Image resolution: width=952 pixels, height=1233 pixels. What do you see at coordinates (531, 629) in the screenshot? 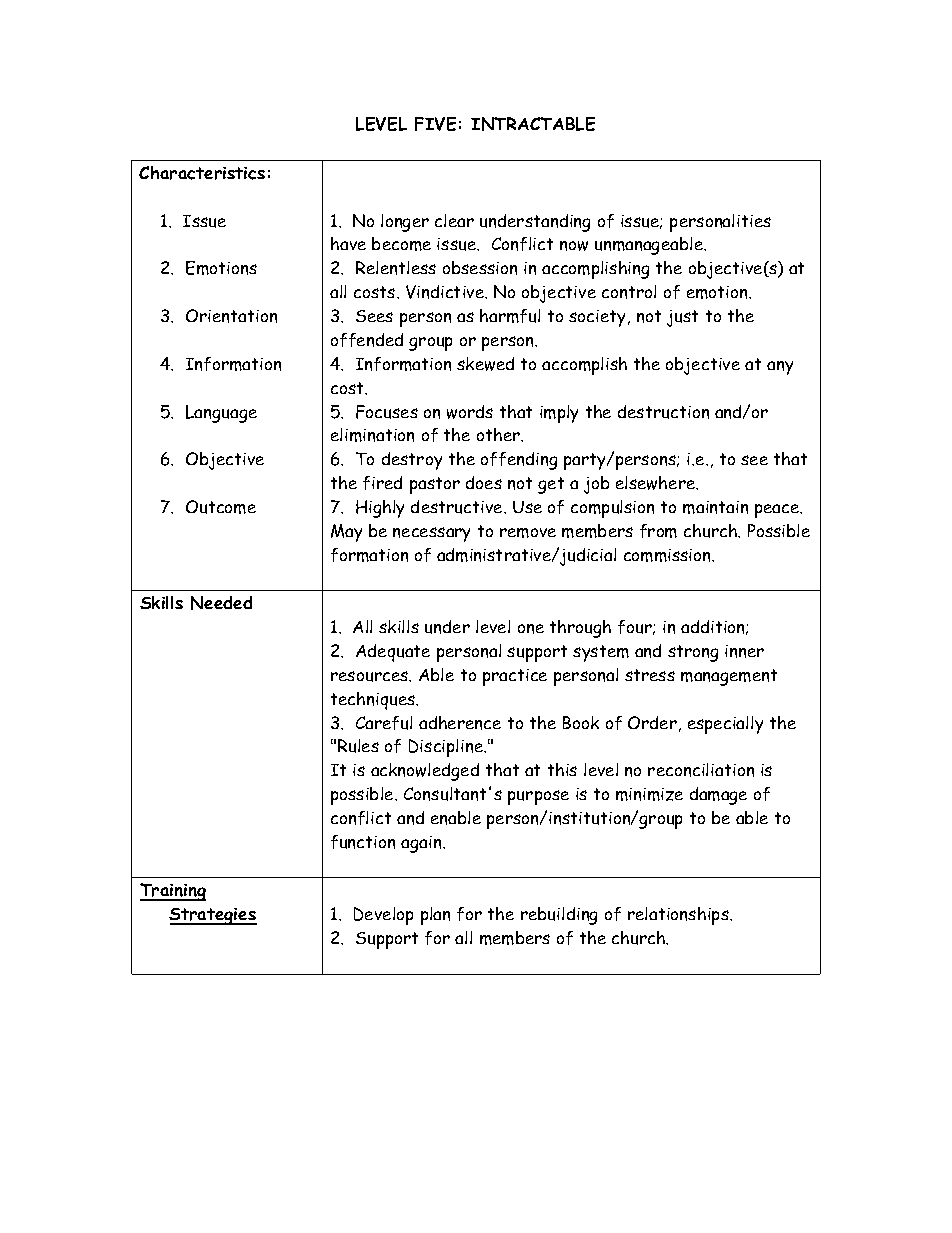
I see `one` at bounding box center [531, 629].
